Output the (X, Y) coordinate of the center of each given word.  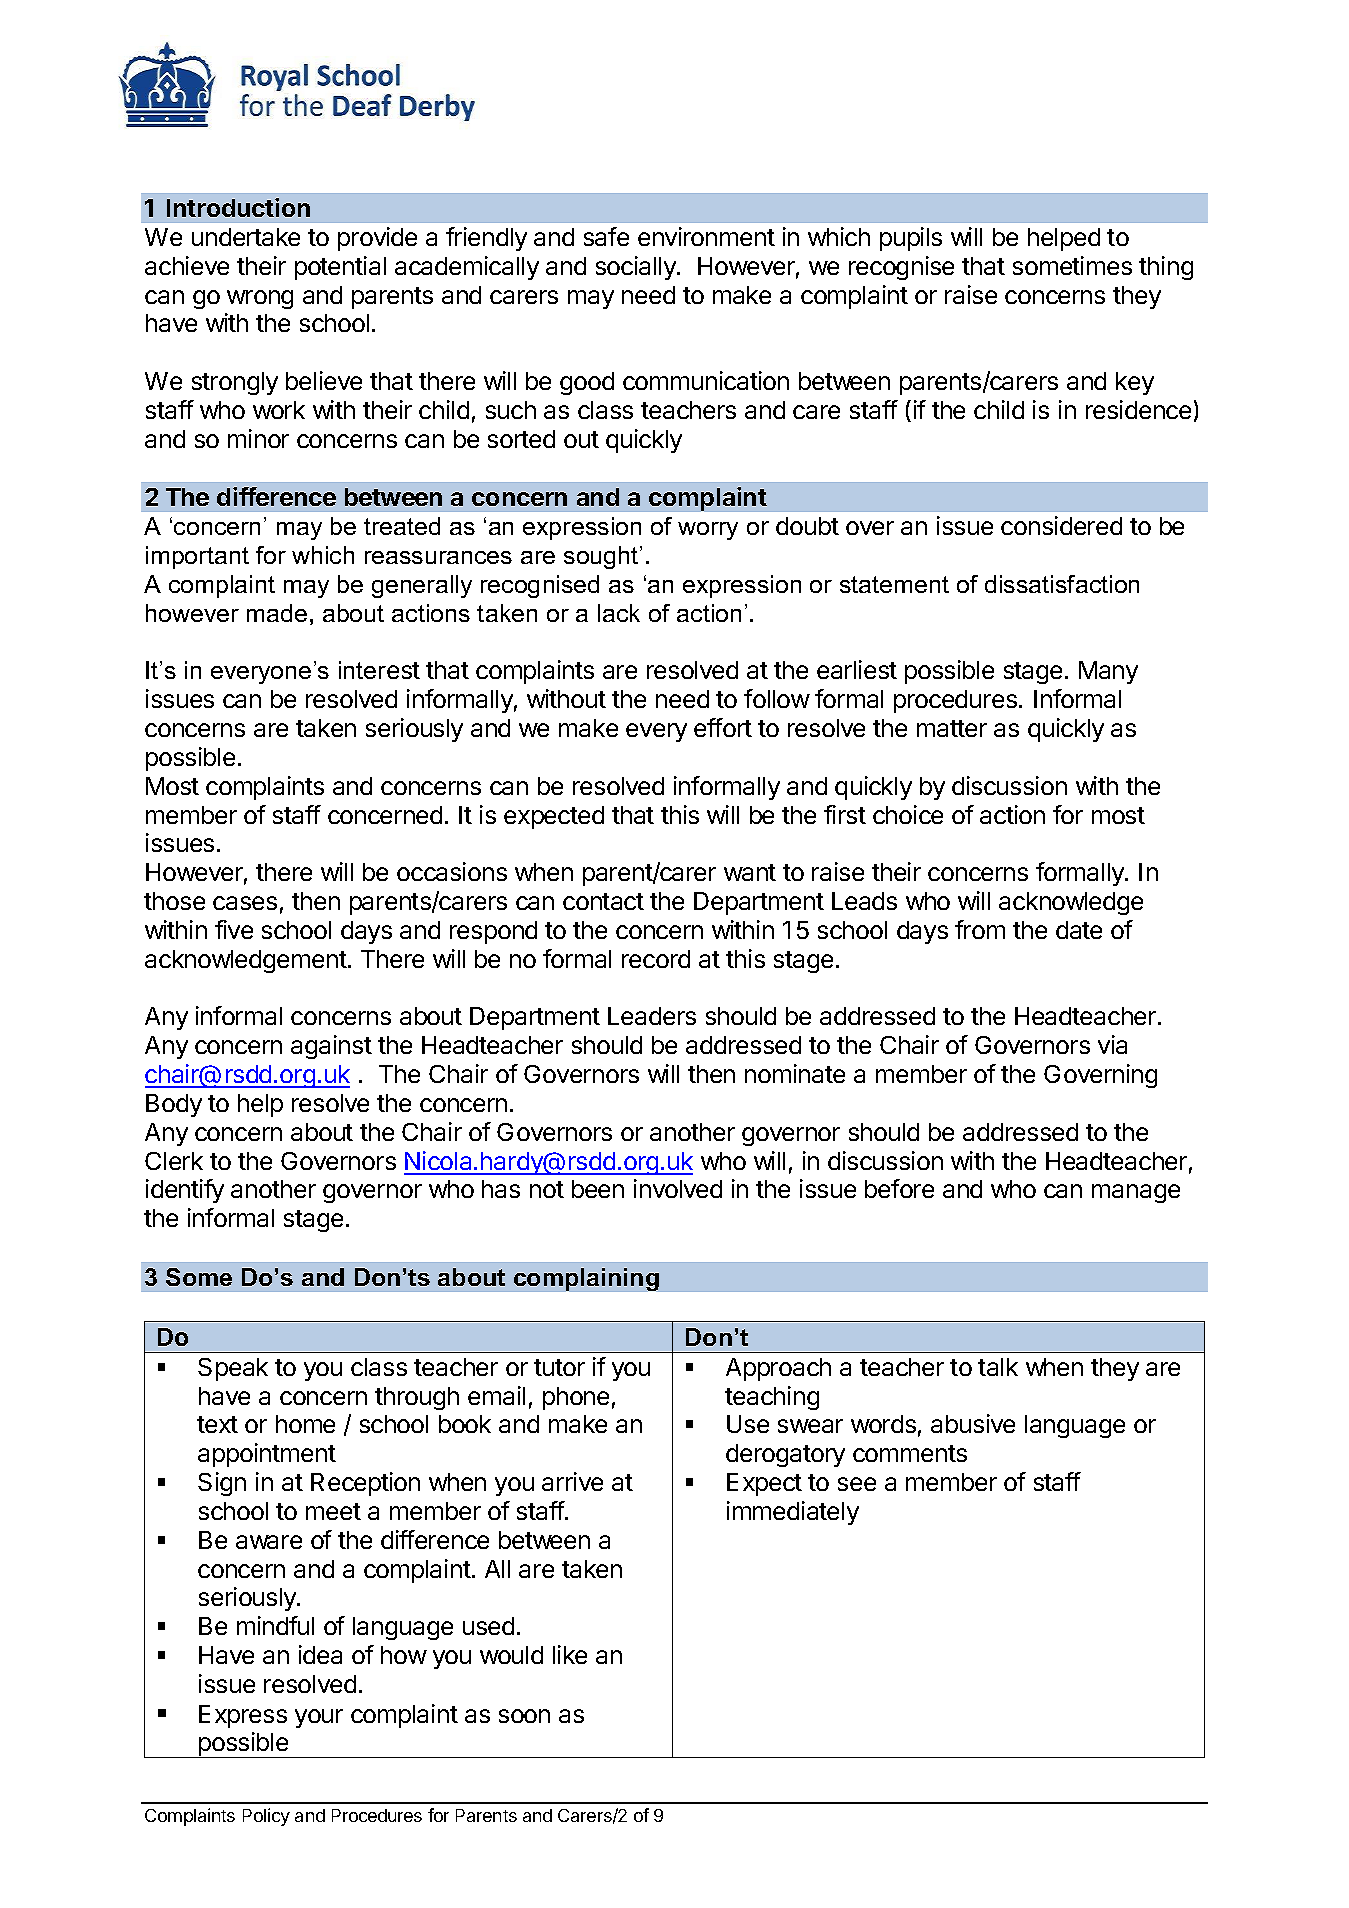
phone (576, 1398)
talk (998, 1367)
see (857, 1484)
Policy (266, 1817)
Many (1108, 672)
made (277, 613)
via (1112, 1044)
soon (524, 1716)
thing (1166, 268)
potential (340, 268)
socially (637, 268)
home (305, 1424)
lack (619, 613)
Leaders (652, 1016)
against (331, 1047)
